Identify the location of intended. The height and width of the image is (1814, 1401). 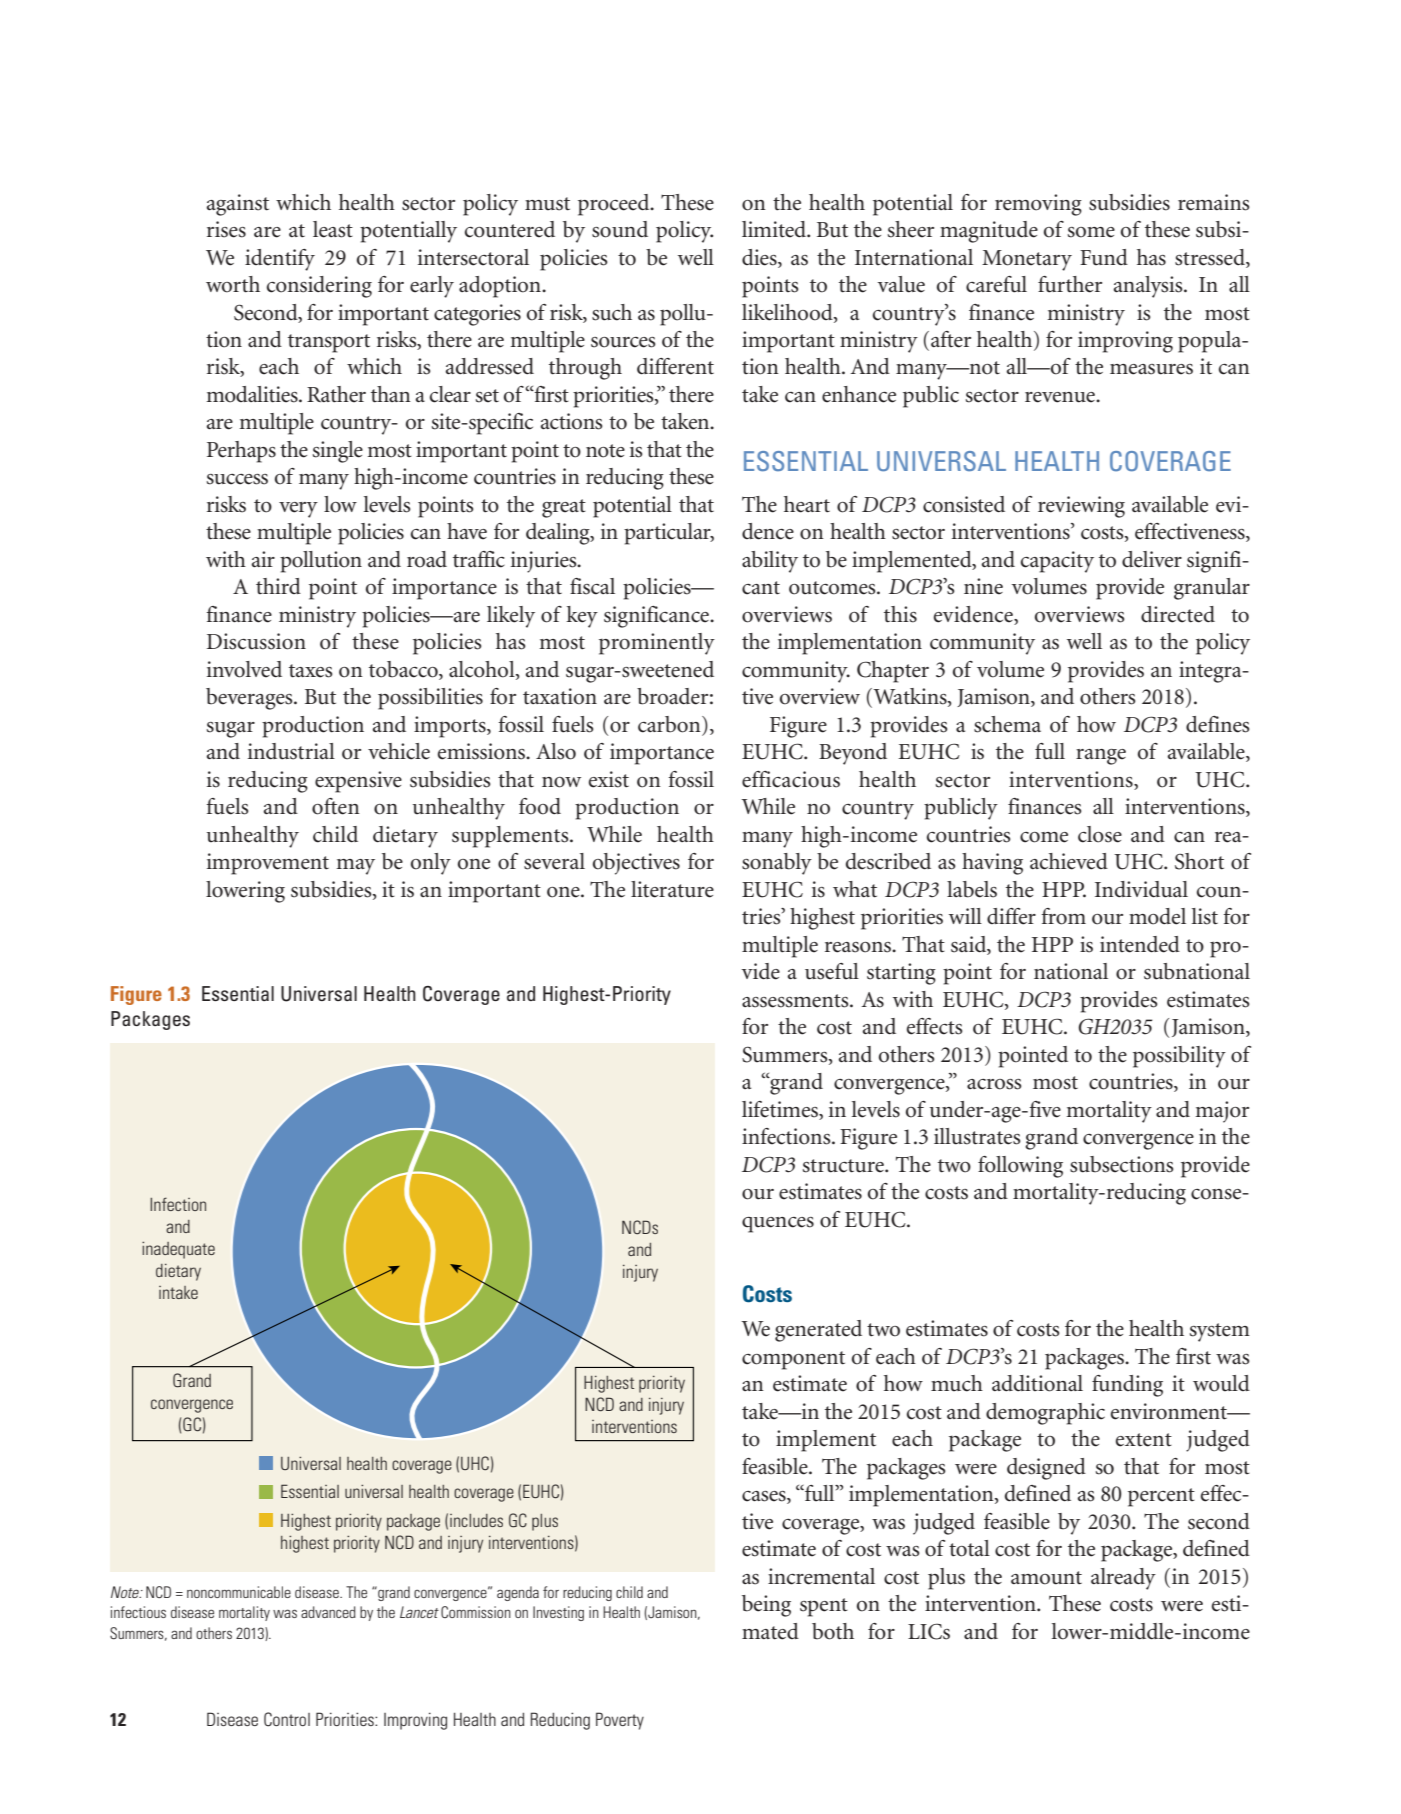
(1140, 944).
